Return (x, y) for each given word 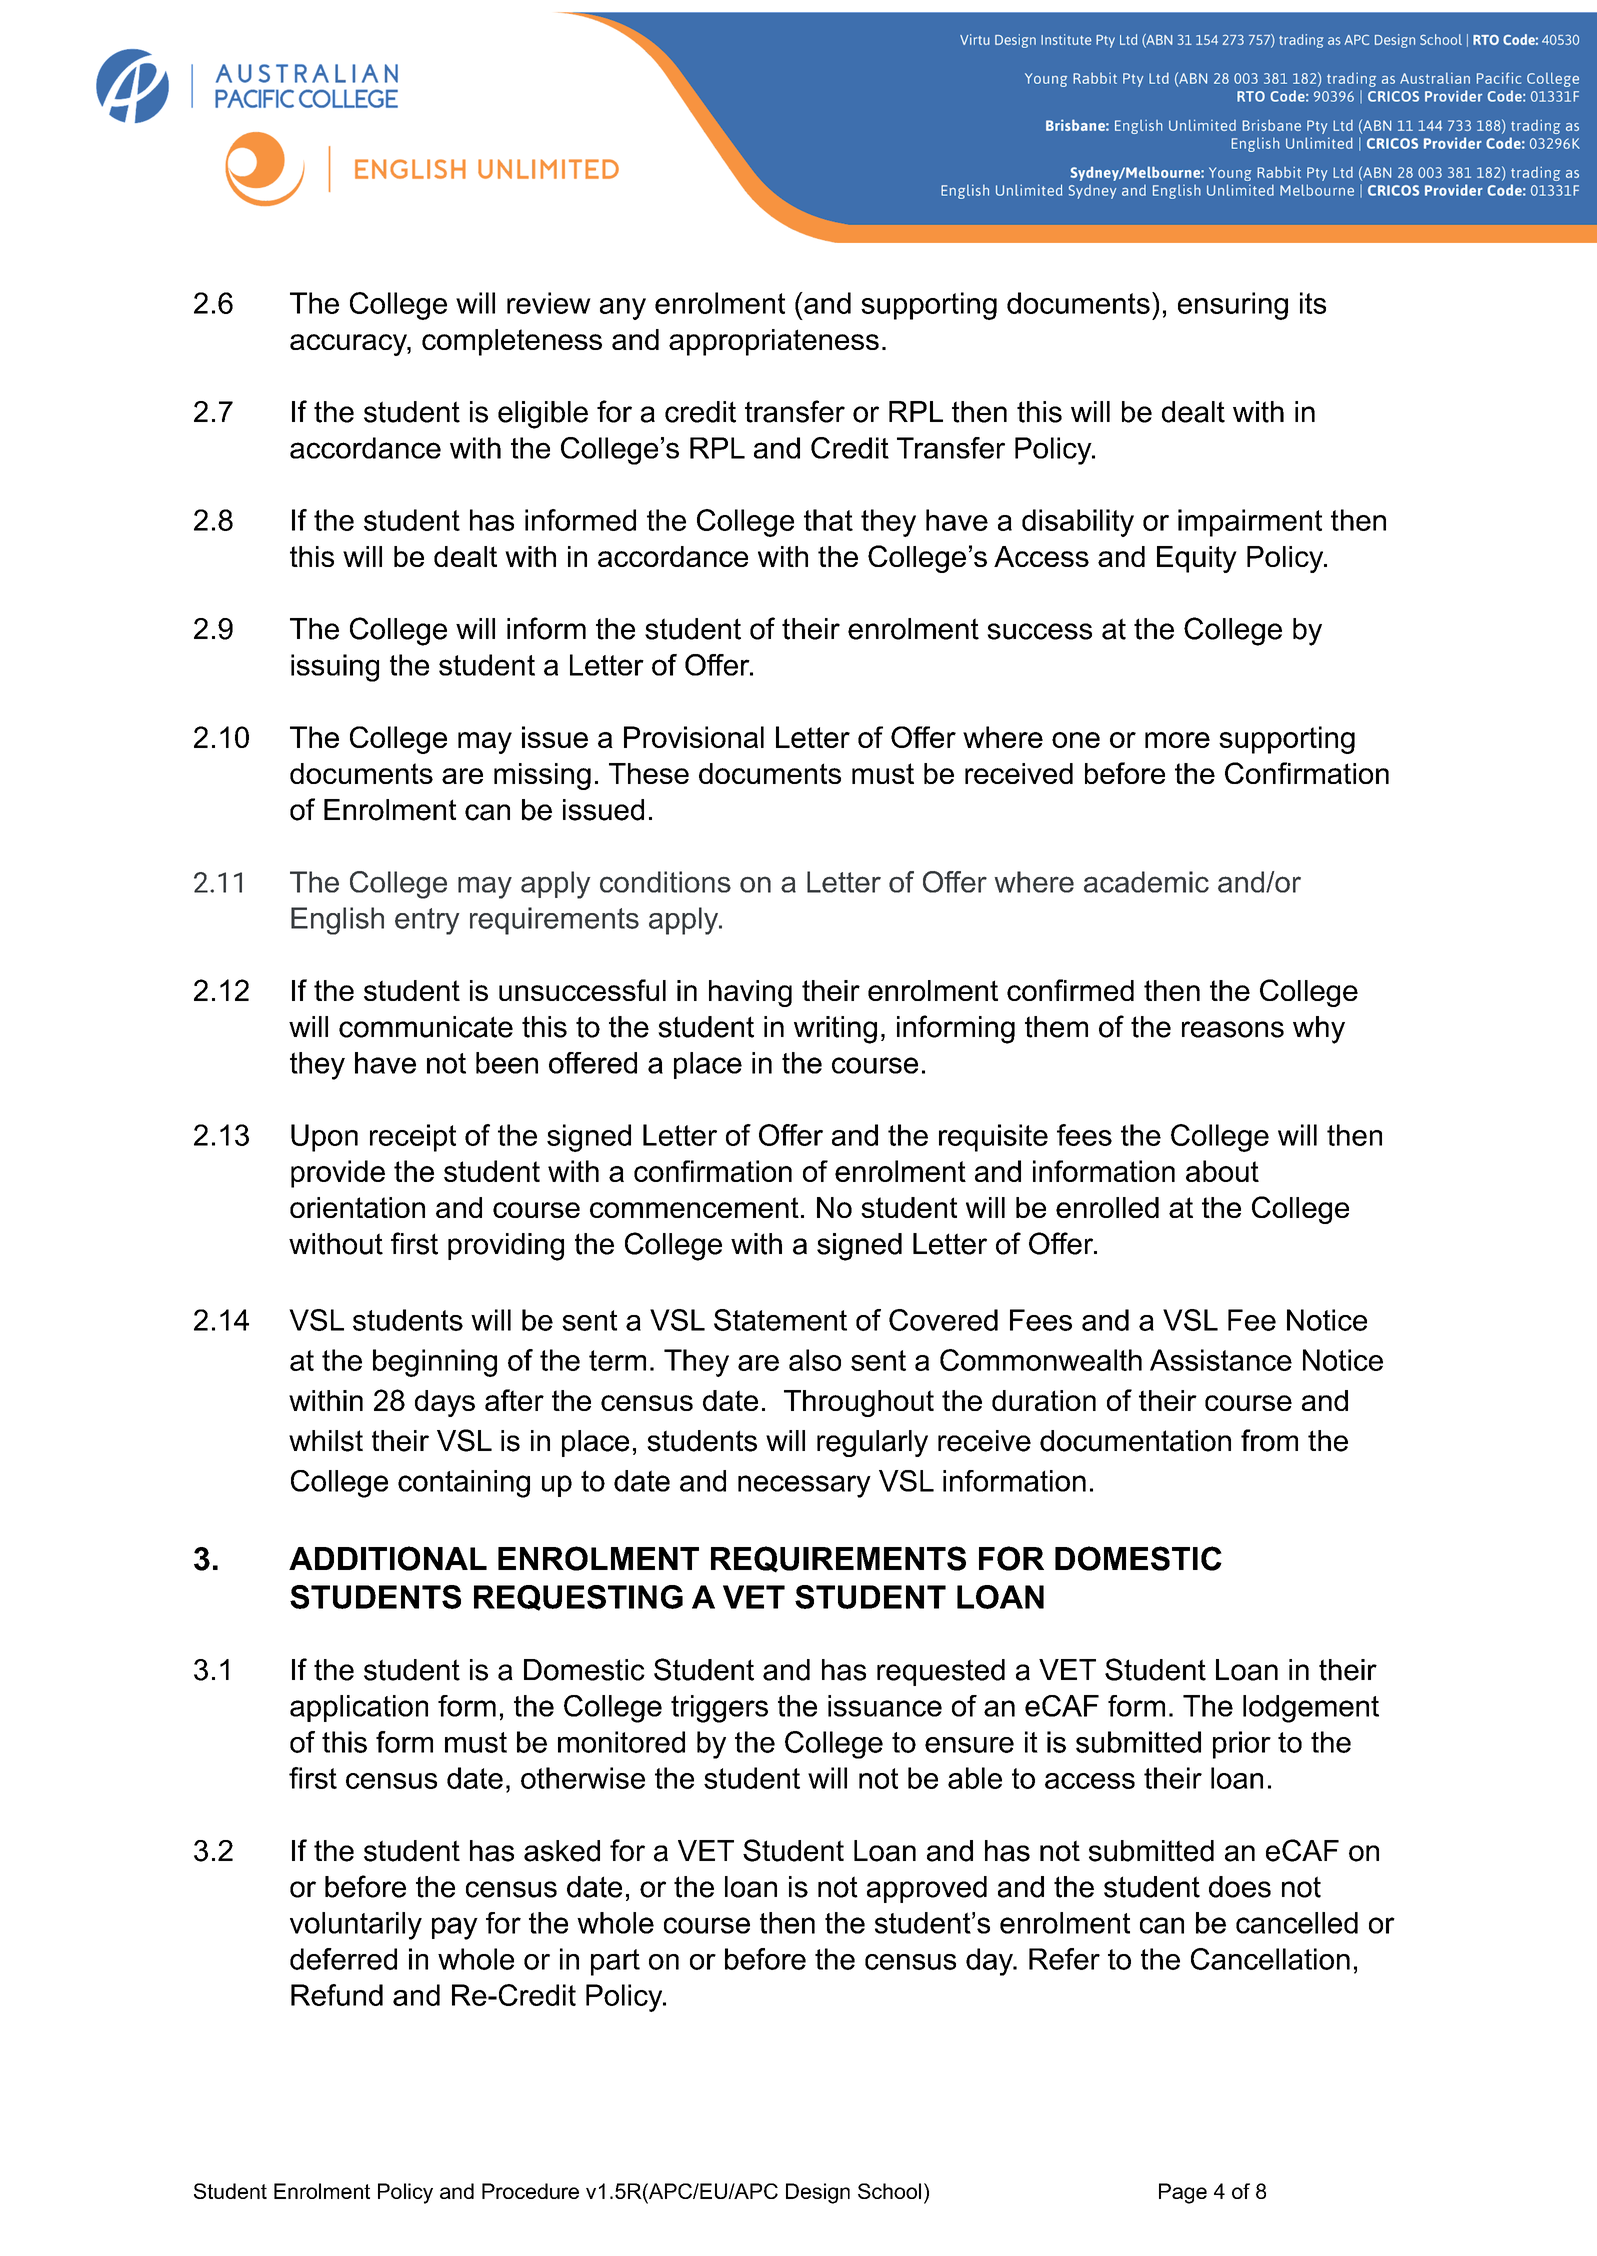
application (359, 1708)
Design (818, 2193)
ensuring (1233, 306)
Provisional (694, 737)
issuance (885, 1706)
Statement (780, 1320)
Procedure (530, 2191)
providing (506, 1247)
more (1177, 740)
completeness (512, 342)
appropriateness (774, 342)
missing (542, 776)
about (1222, 1171)
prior (1242, 1745)
